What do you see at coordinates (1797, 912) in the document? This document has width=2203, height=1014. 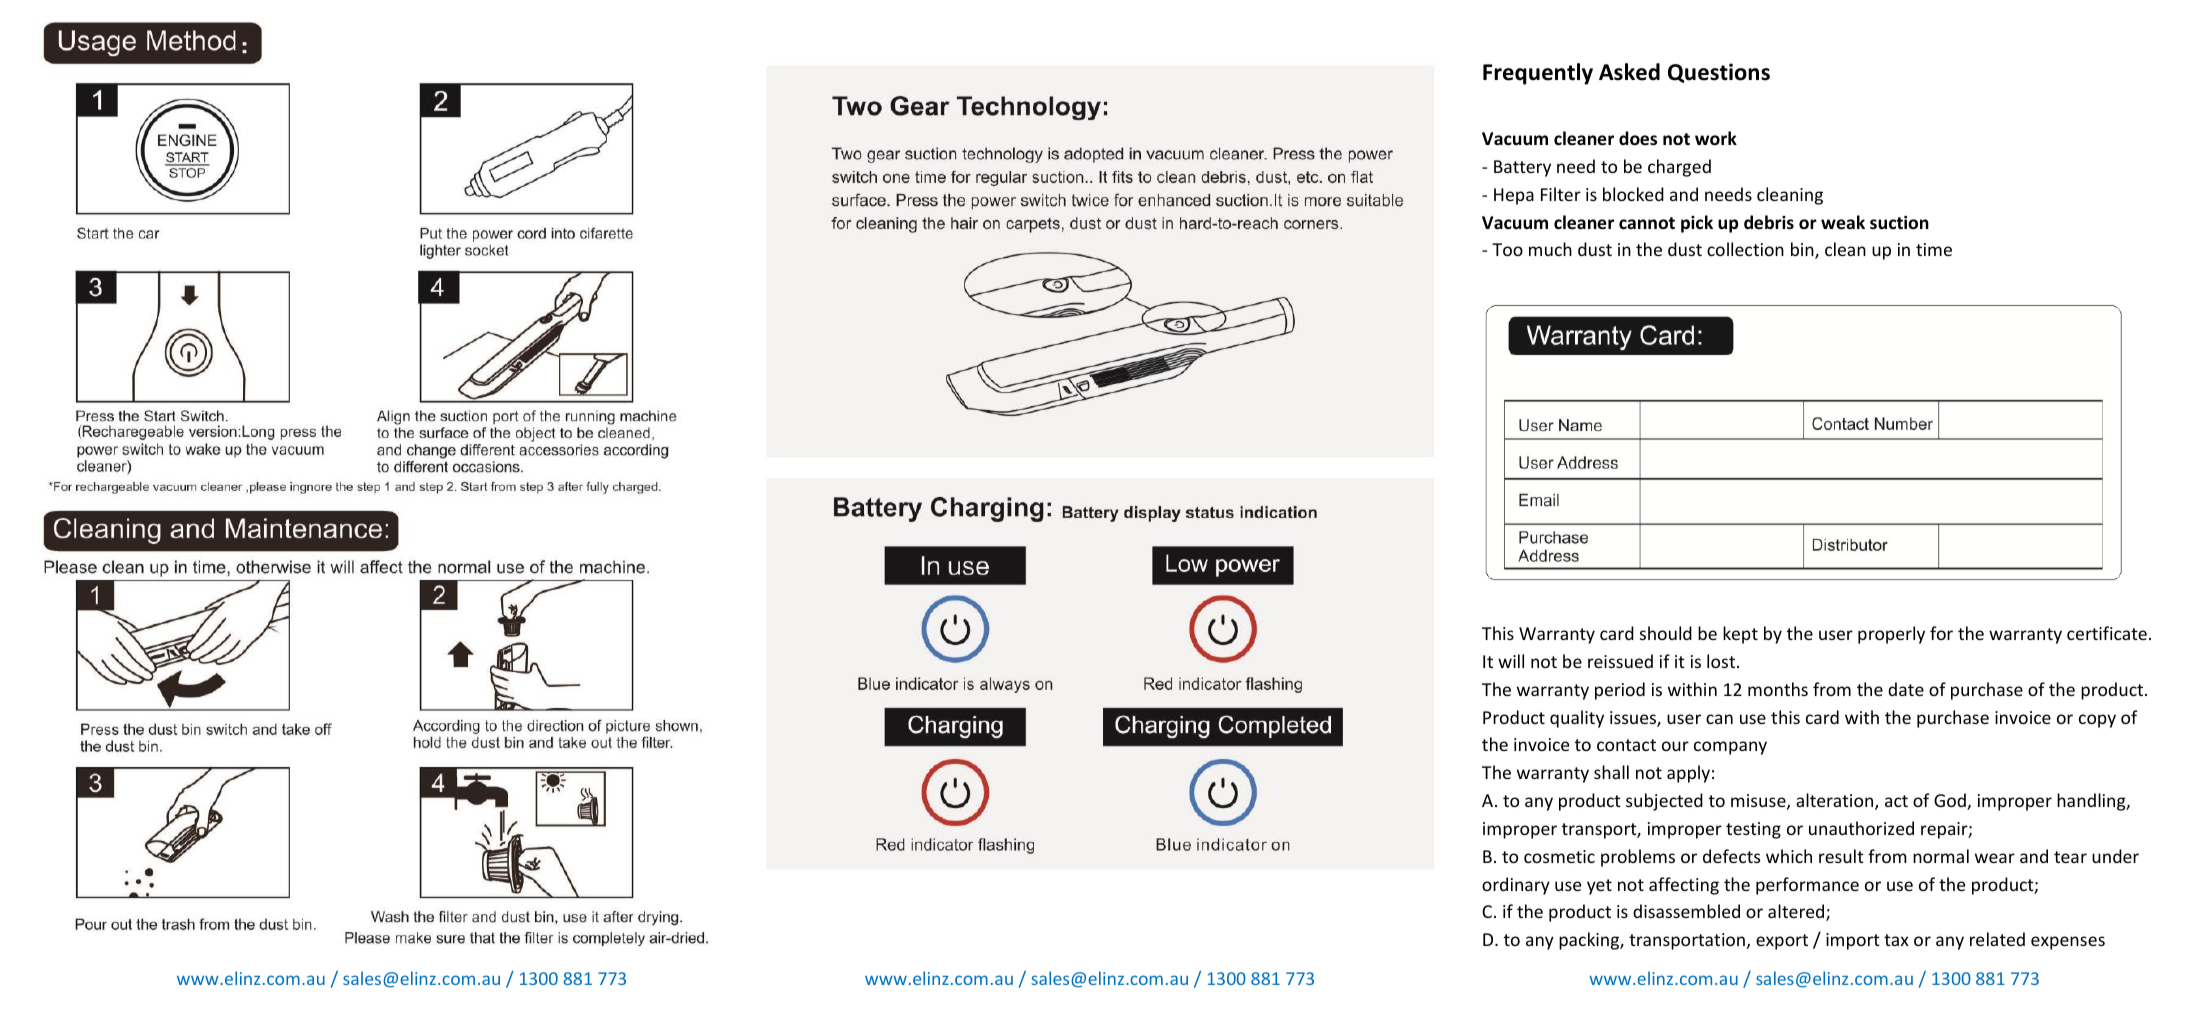 I see `altered` at bounding box center [1797, 912].
